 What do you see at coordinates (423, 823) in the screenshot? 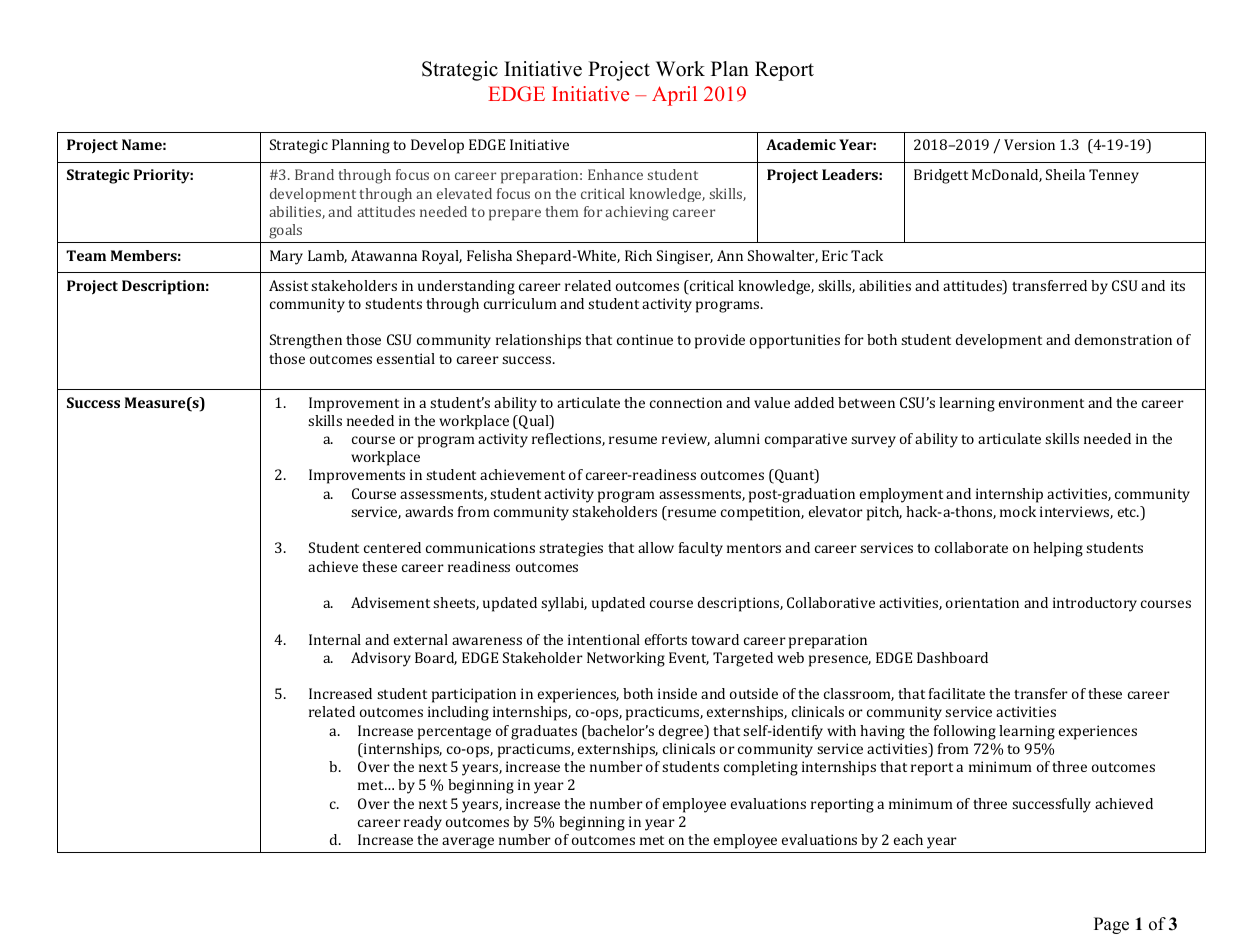
I see `ready` at bounding box center [423, 823].
